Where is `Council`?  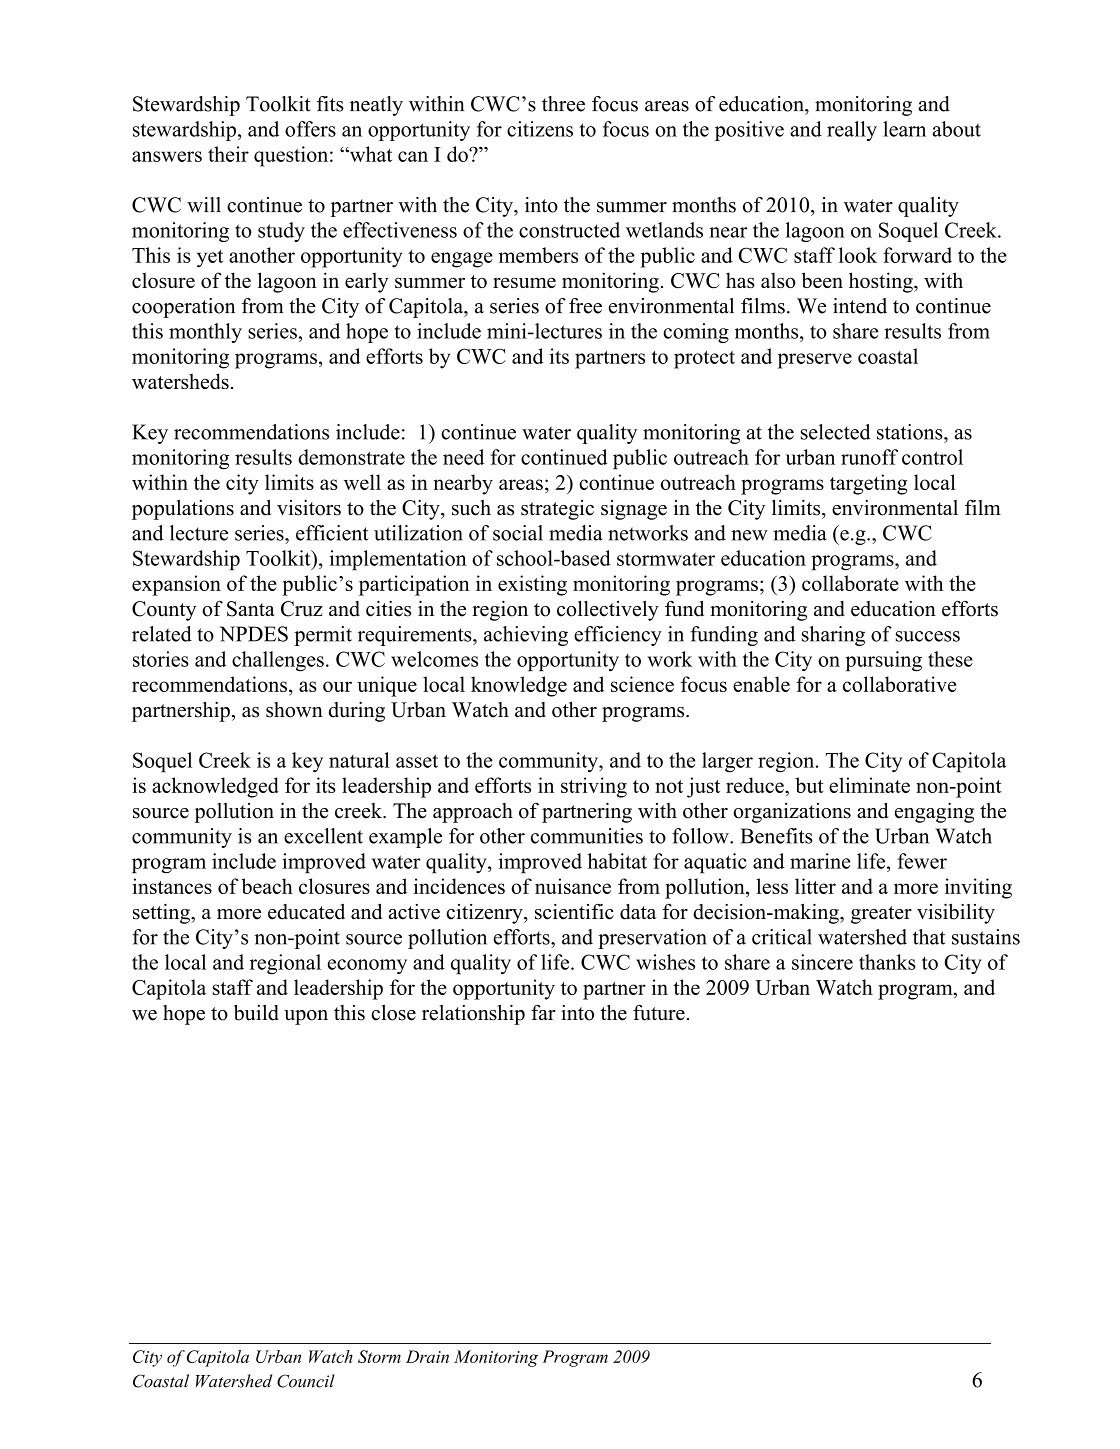 Council is located at coordinates (306, 1381).
